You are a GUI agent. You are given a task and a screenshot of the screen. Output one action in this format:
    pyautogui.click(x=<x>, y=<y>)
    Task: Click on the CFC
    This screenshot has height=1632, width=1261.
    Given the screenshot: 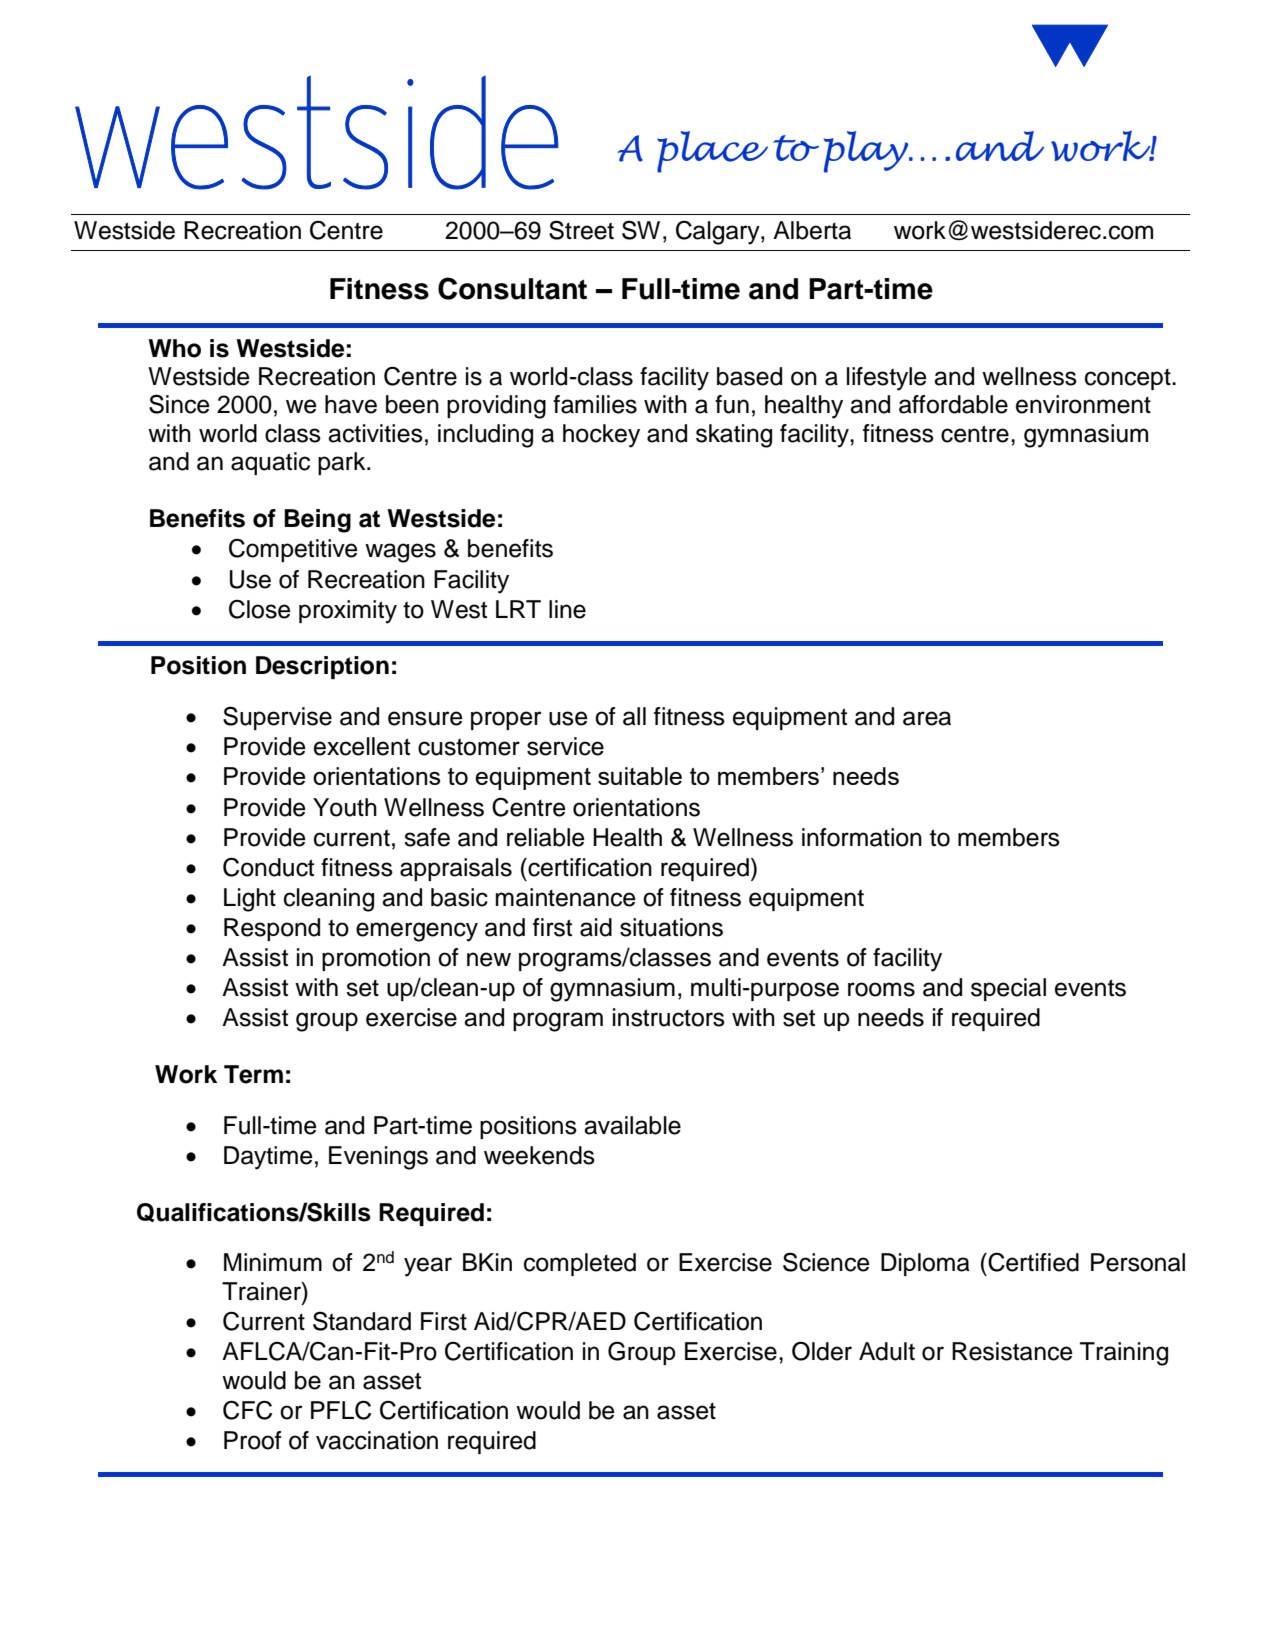 What is the action you would take?
    pyautogui.click(x=247, y=1410)
